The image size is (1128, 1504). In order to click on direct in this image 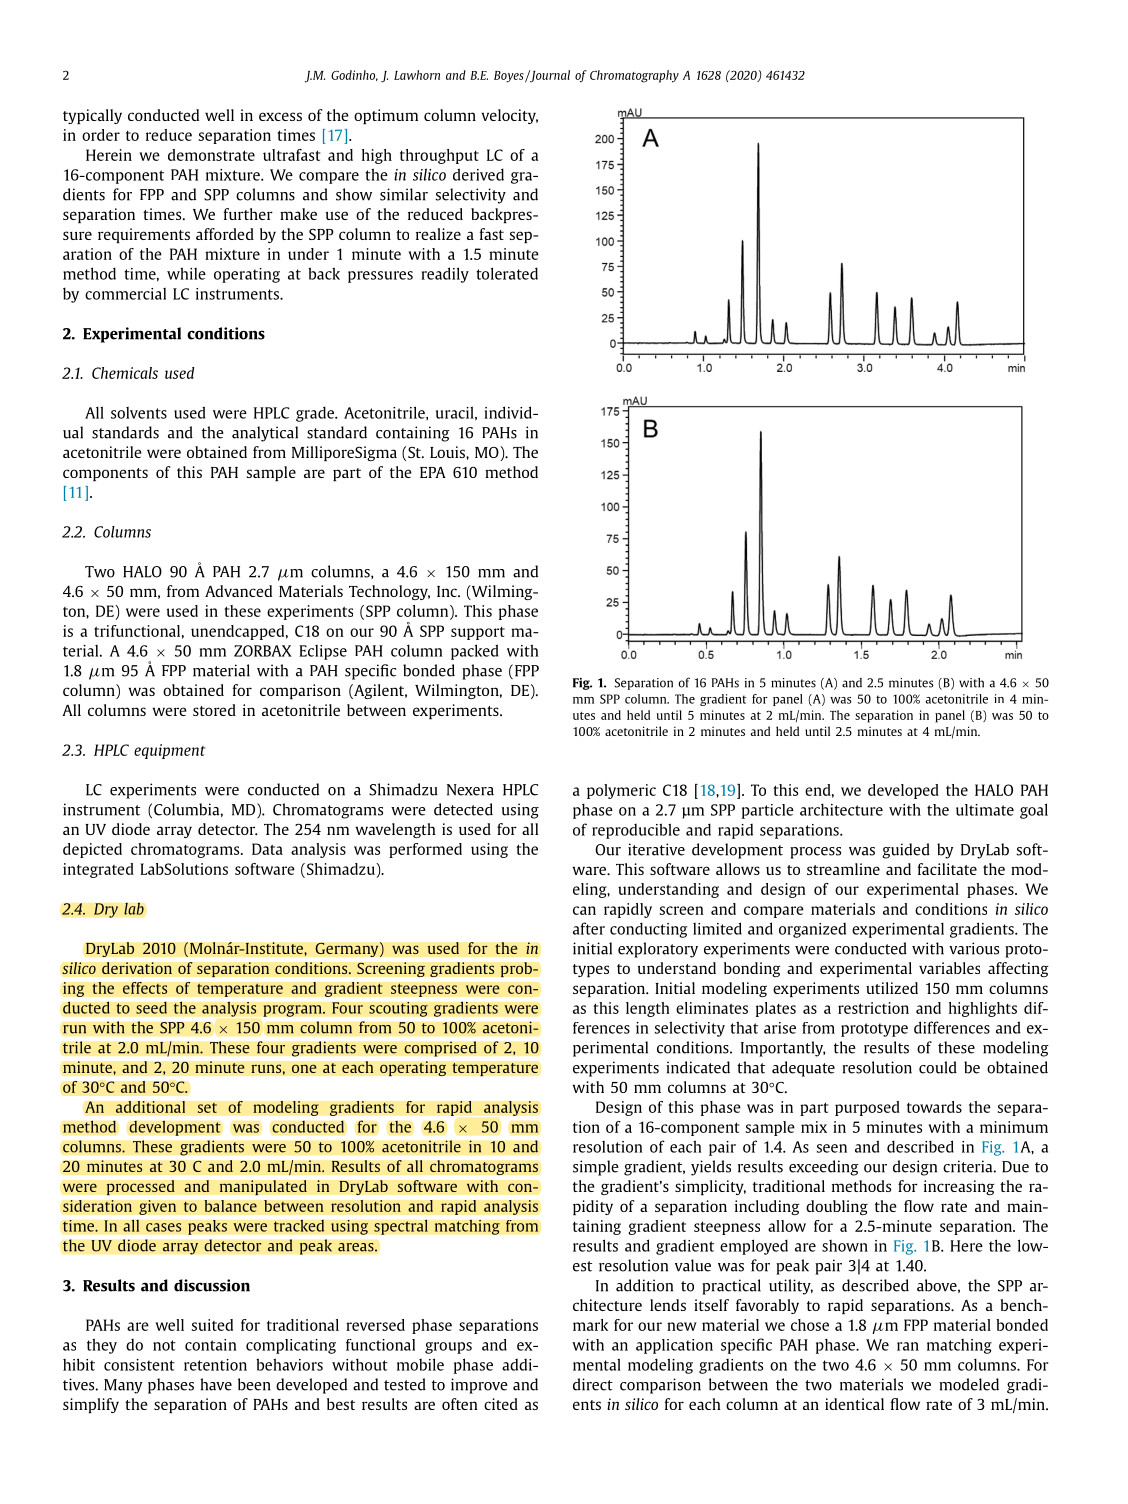, I will do `click(593, 1384)`.
